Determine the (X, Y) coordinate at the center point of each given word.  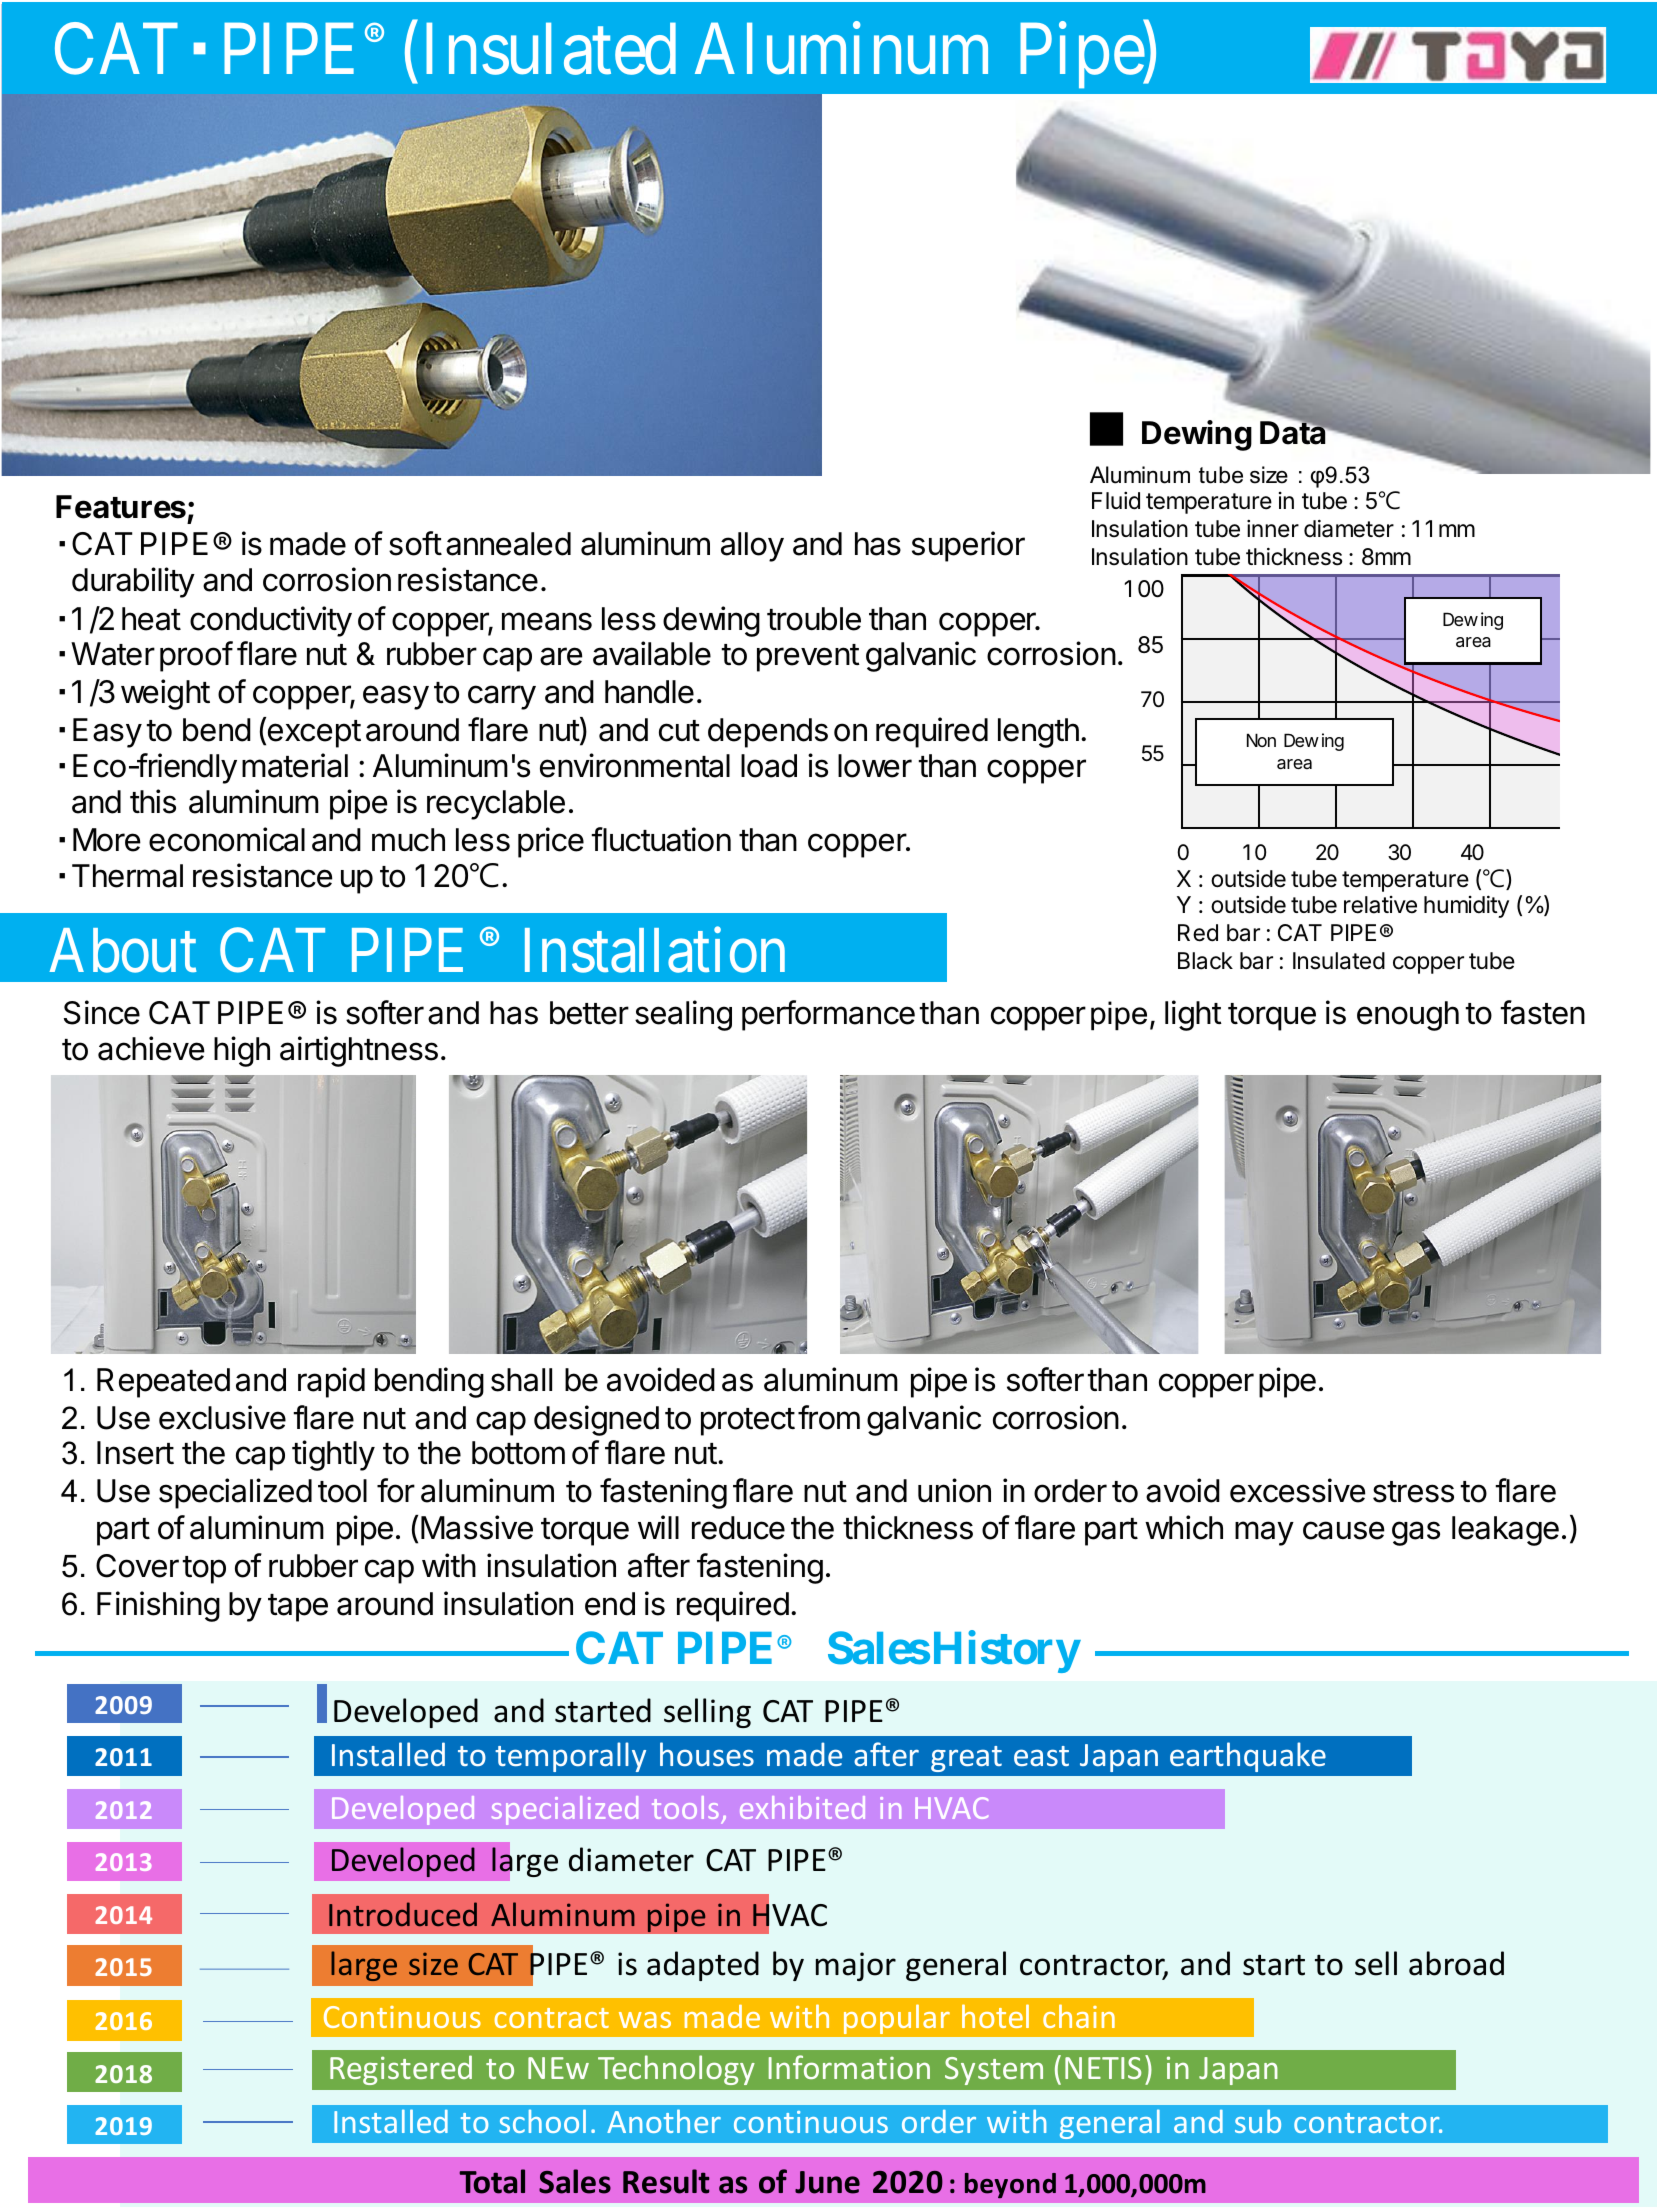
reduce (738, 1528)
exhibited (802, 1807)
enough (1408, 1016)
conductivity (271, 621)
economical (227, 839)
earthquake (1248, 1757)
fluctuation (661, 839)
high (242, 1051)
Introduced (403, 1914)
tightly (333, 1455)
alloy (752, 547)
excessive (1297, 1490)
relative (1380, 905)
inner (1273, 529)
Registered (401, 2070)
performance (828, 1015)
